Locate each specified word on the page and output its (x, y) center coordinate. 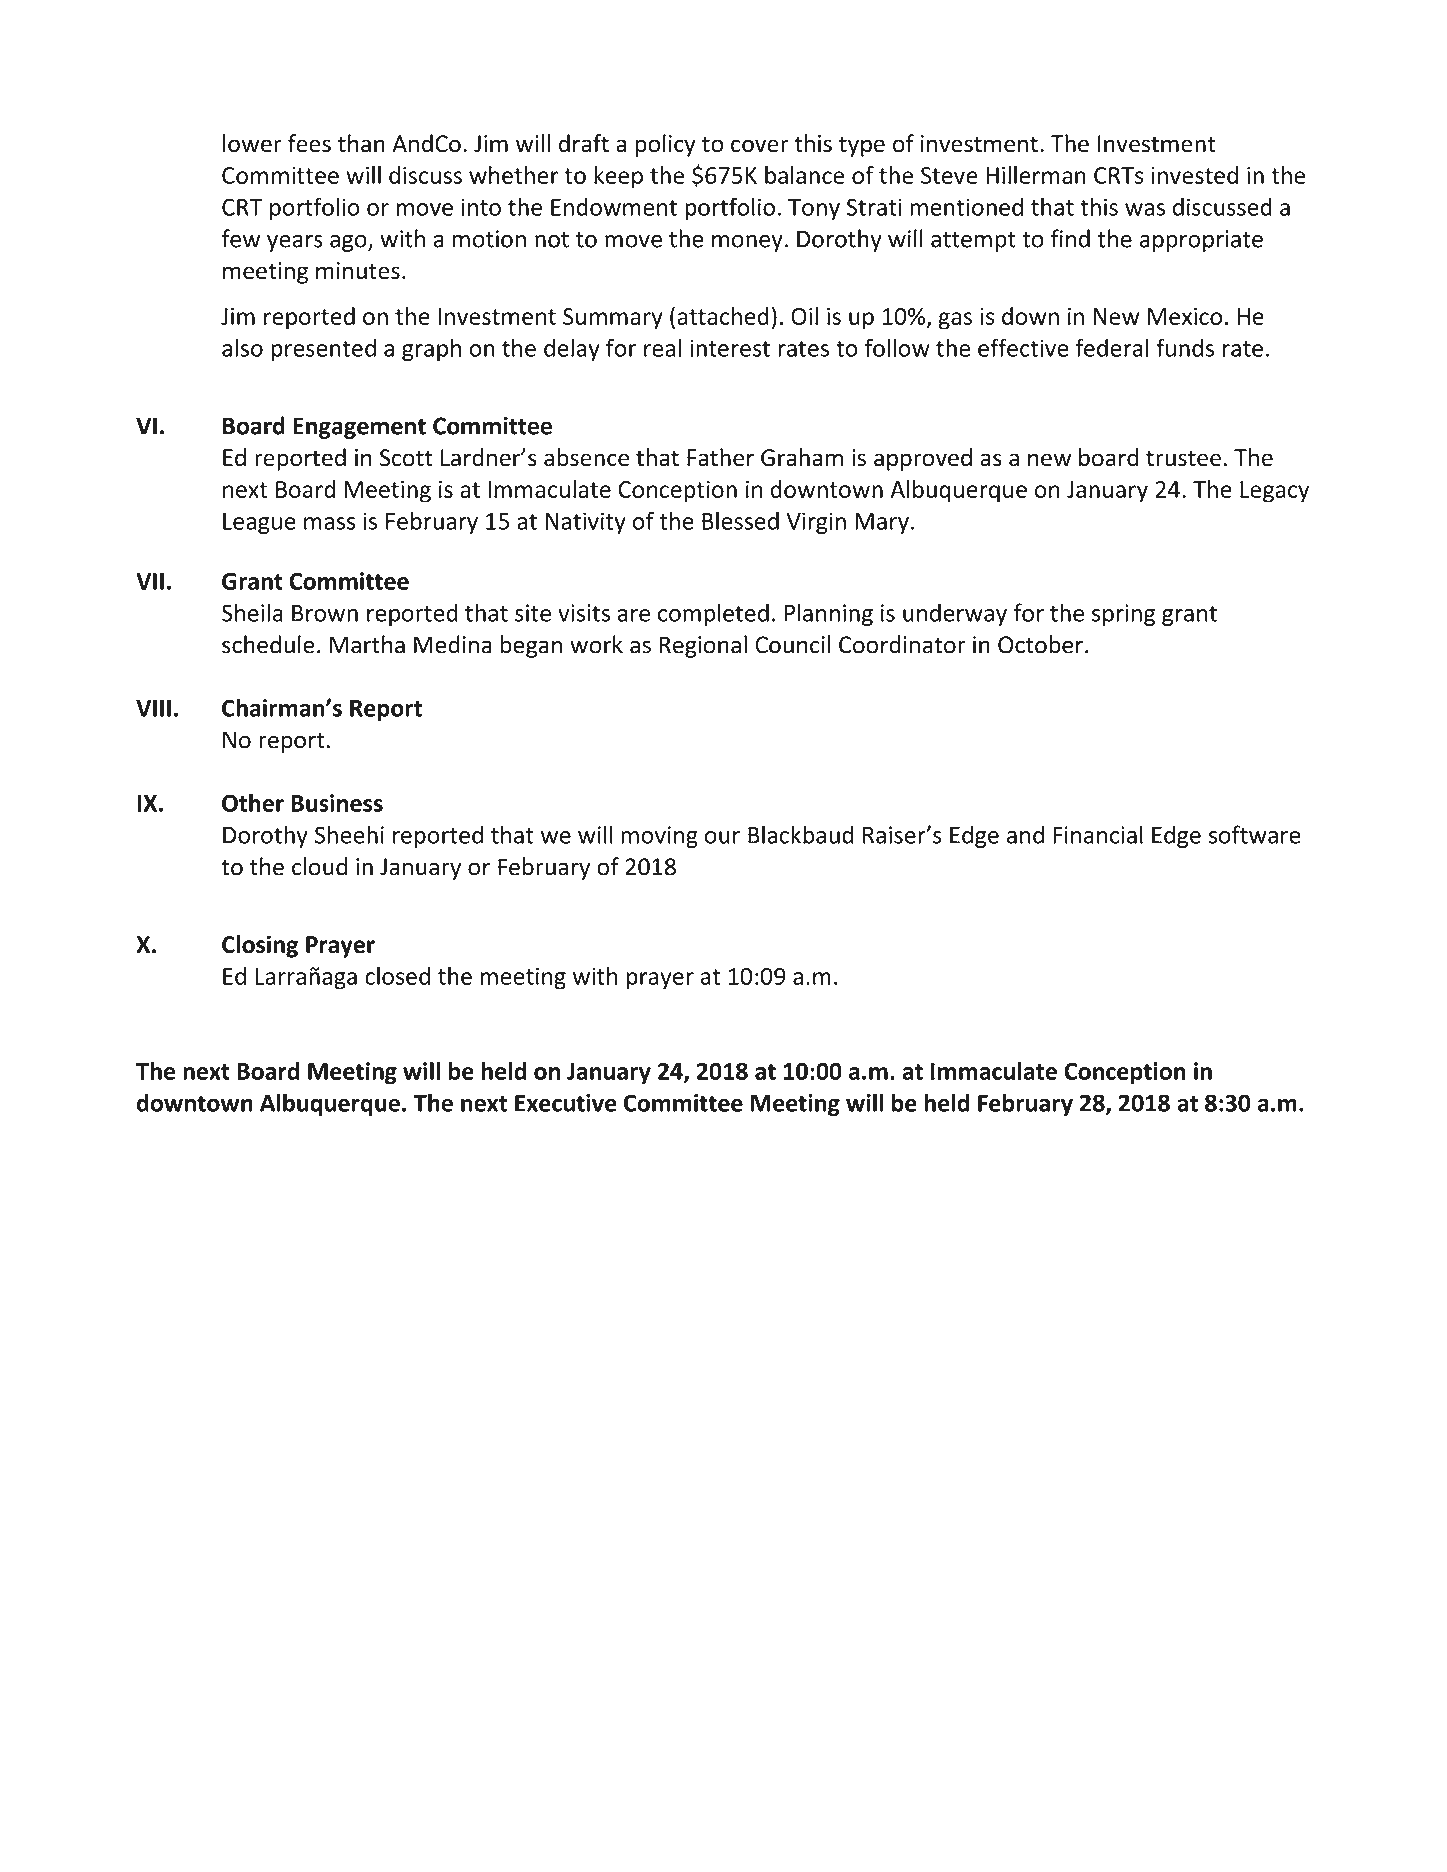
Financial (1098, 834)
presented (323, 349)
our (722, 837)
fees (309, 143)
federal (1112, 347)
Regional (703, 646)
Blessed (740, 520)
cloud (319, 866)
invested (1195, 175)
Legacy (1274, 492)
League (259, 523)
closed (397, 976)
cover (760, 146)
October (1040, 644)
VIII (153, 708)
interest (730, 348)
